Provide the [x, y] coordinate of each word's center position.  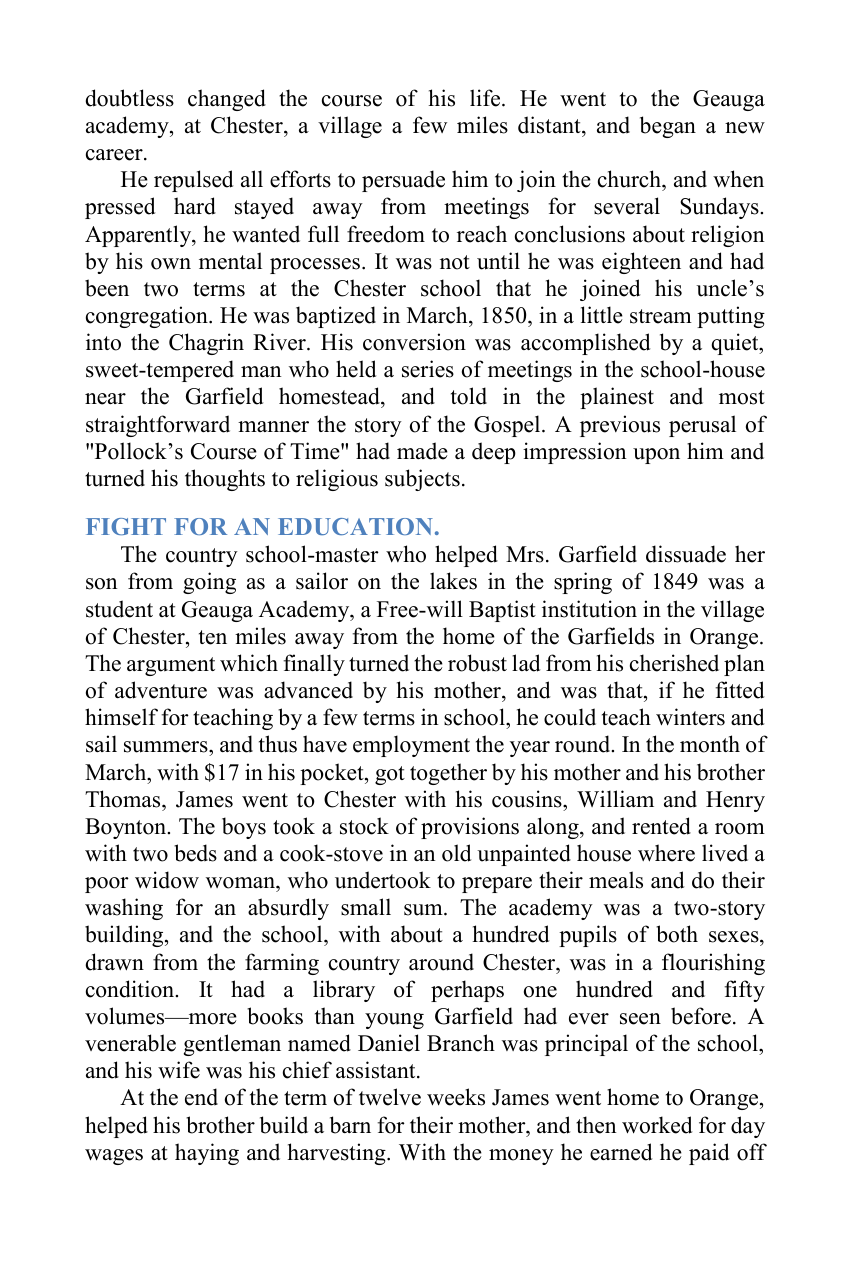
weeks [456, 1097]
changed [227, 100]
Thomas [124, 799]
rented [661, 826]
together [448, 774]
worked [657, 1125]
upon [656, 456]
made [422, 451]
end [201, 1097]
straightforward [158, 426]
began [668, 127]
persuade [403, 181]
